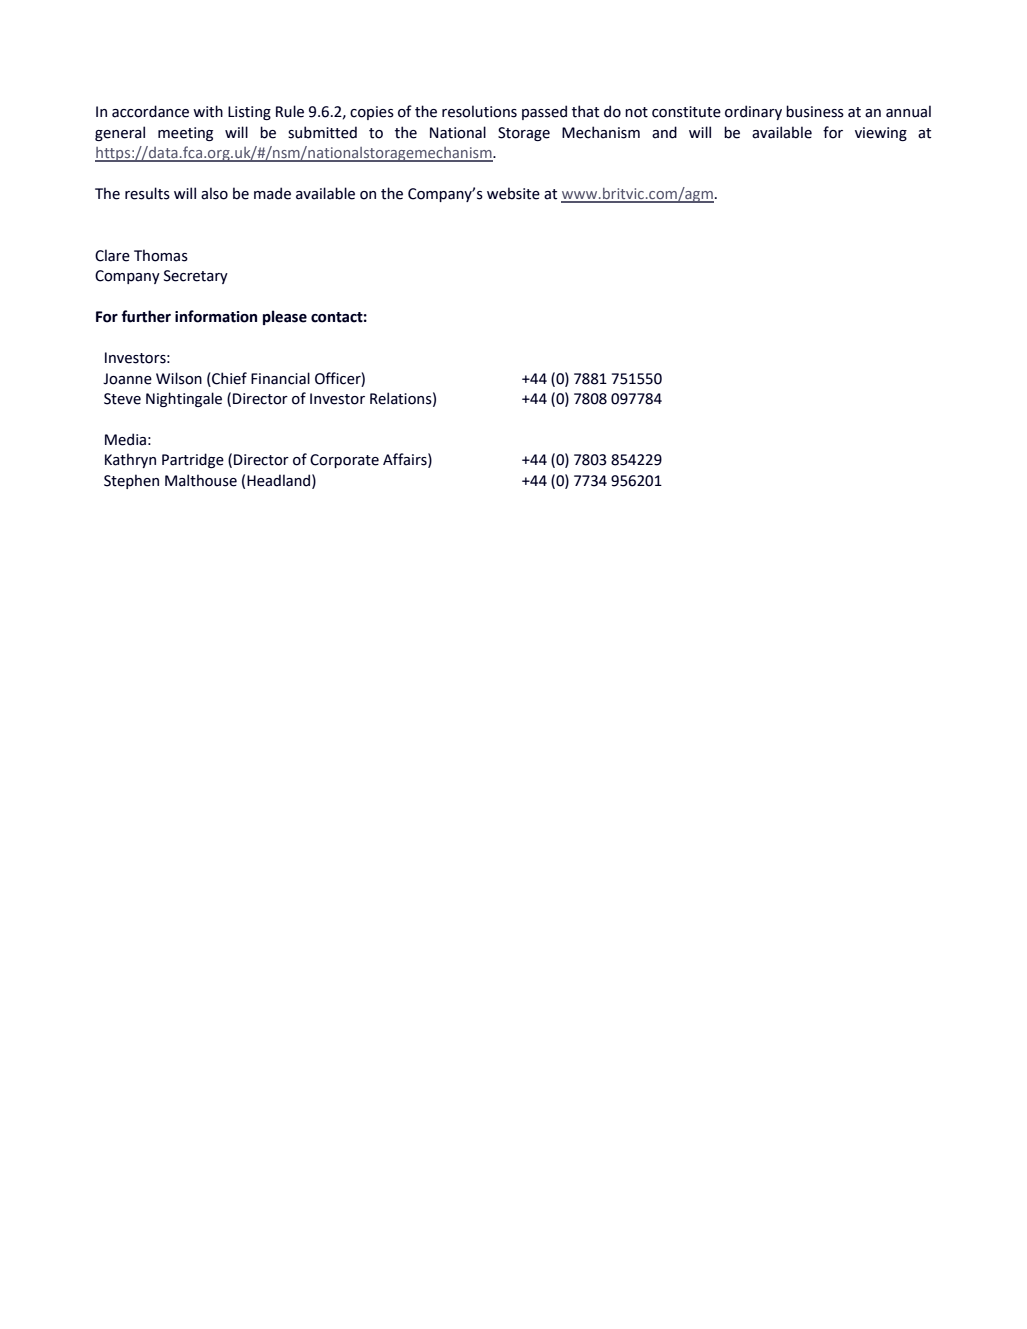 Image resolution: width=1027 pixels, height=1329 pixels. What do you see at coordinates (513, 193) in the page?
I see `website` at bounding box center [513, 193].
